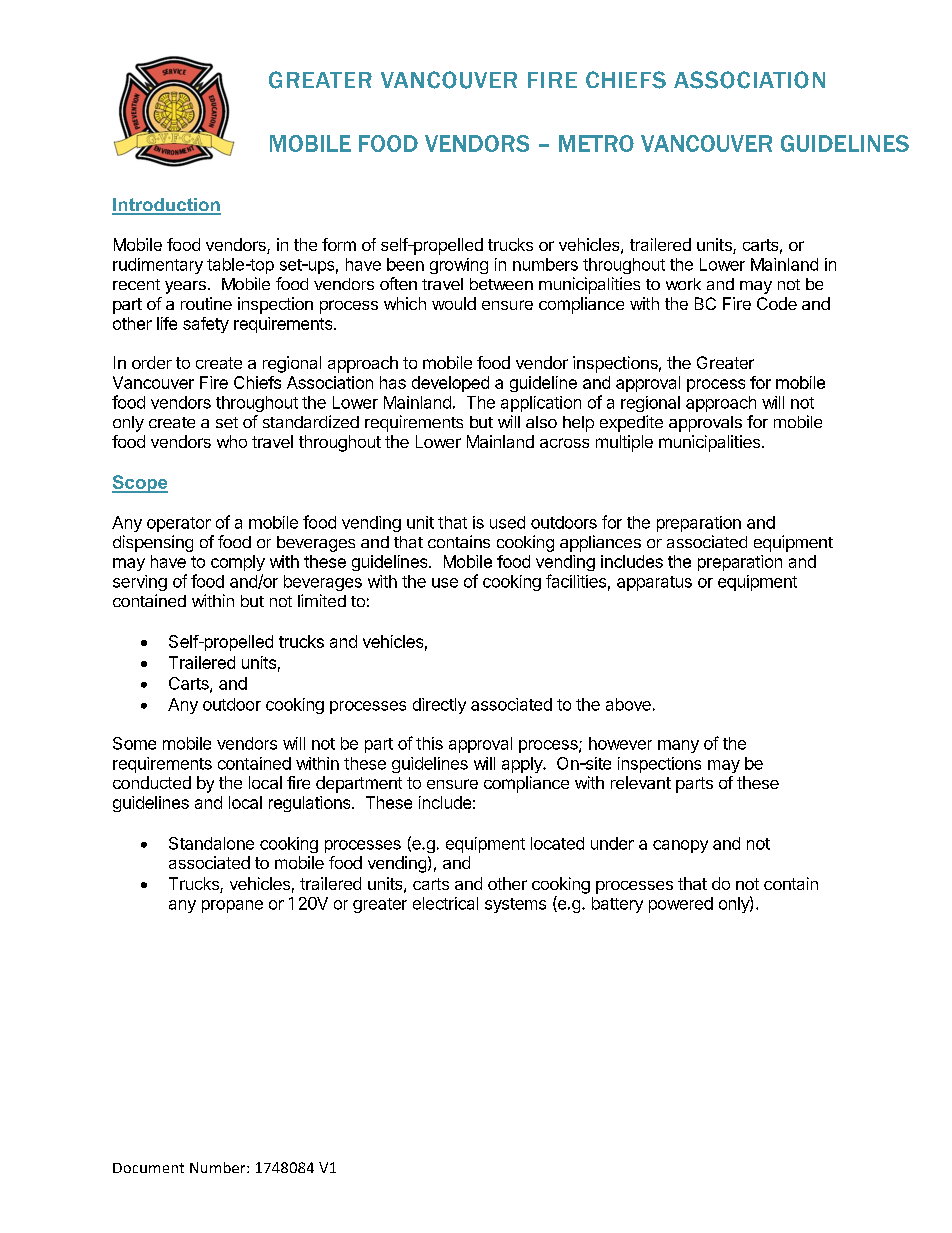 Image resolution: width=952 pixels, height=1233 pixels. What do you see at coordinates (596, 143) in the image?
I see `METRO` at bounding box center [596, 143].
